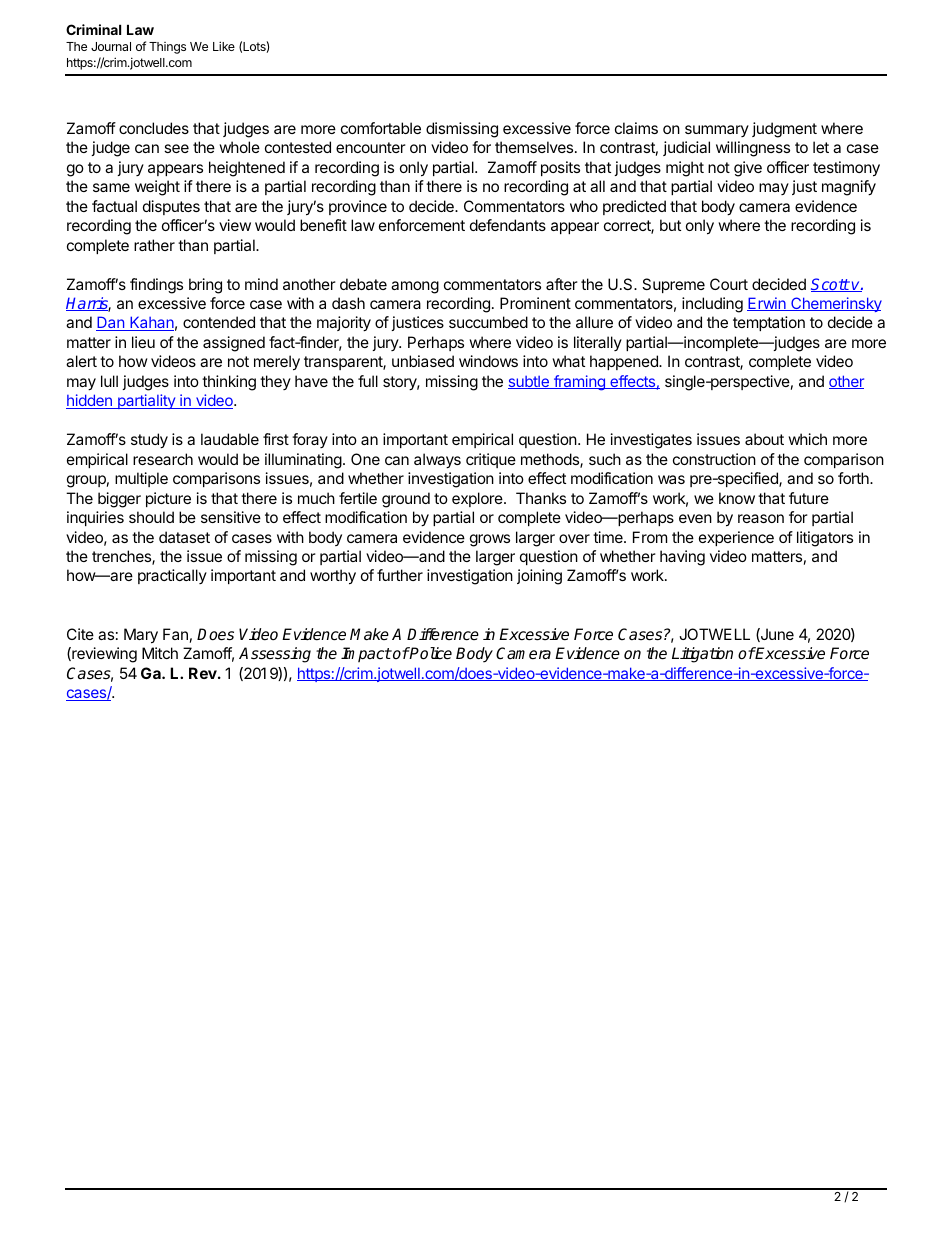 Image resolution: width=952 pixels, height=1233 pixels. What do you see at coordinates (784, 130) in the page?
I see `judgment` at bounding box center [784, 130].
